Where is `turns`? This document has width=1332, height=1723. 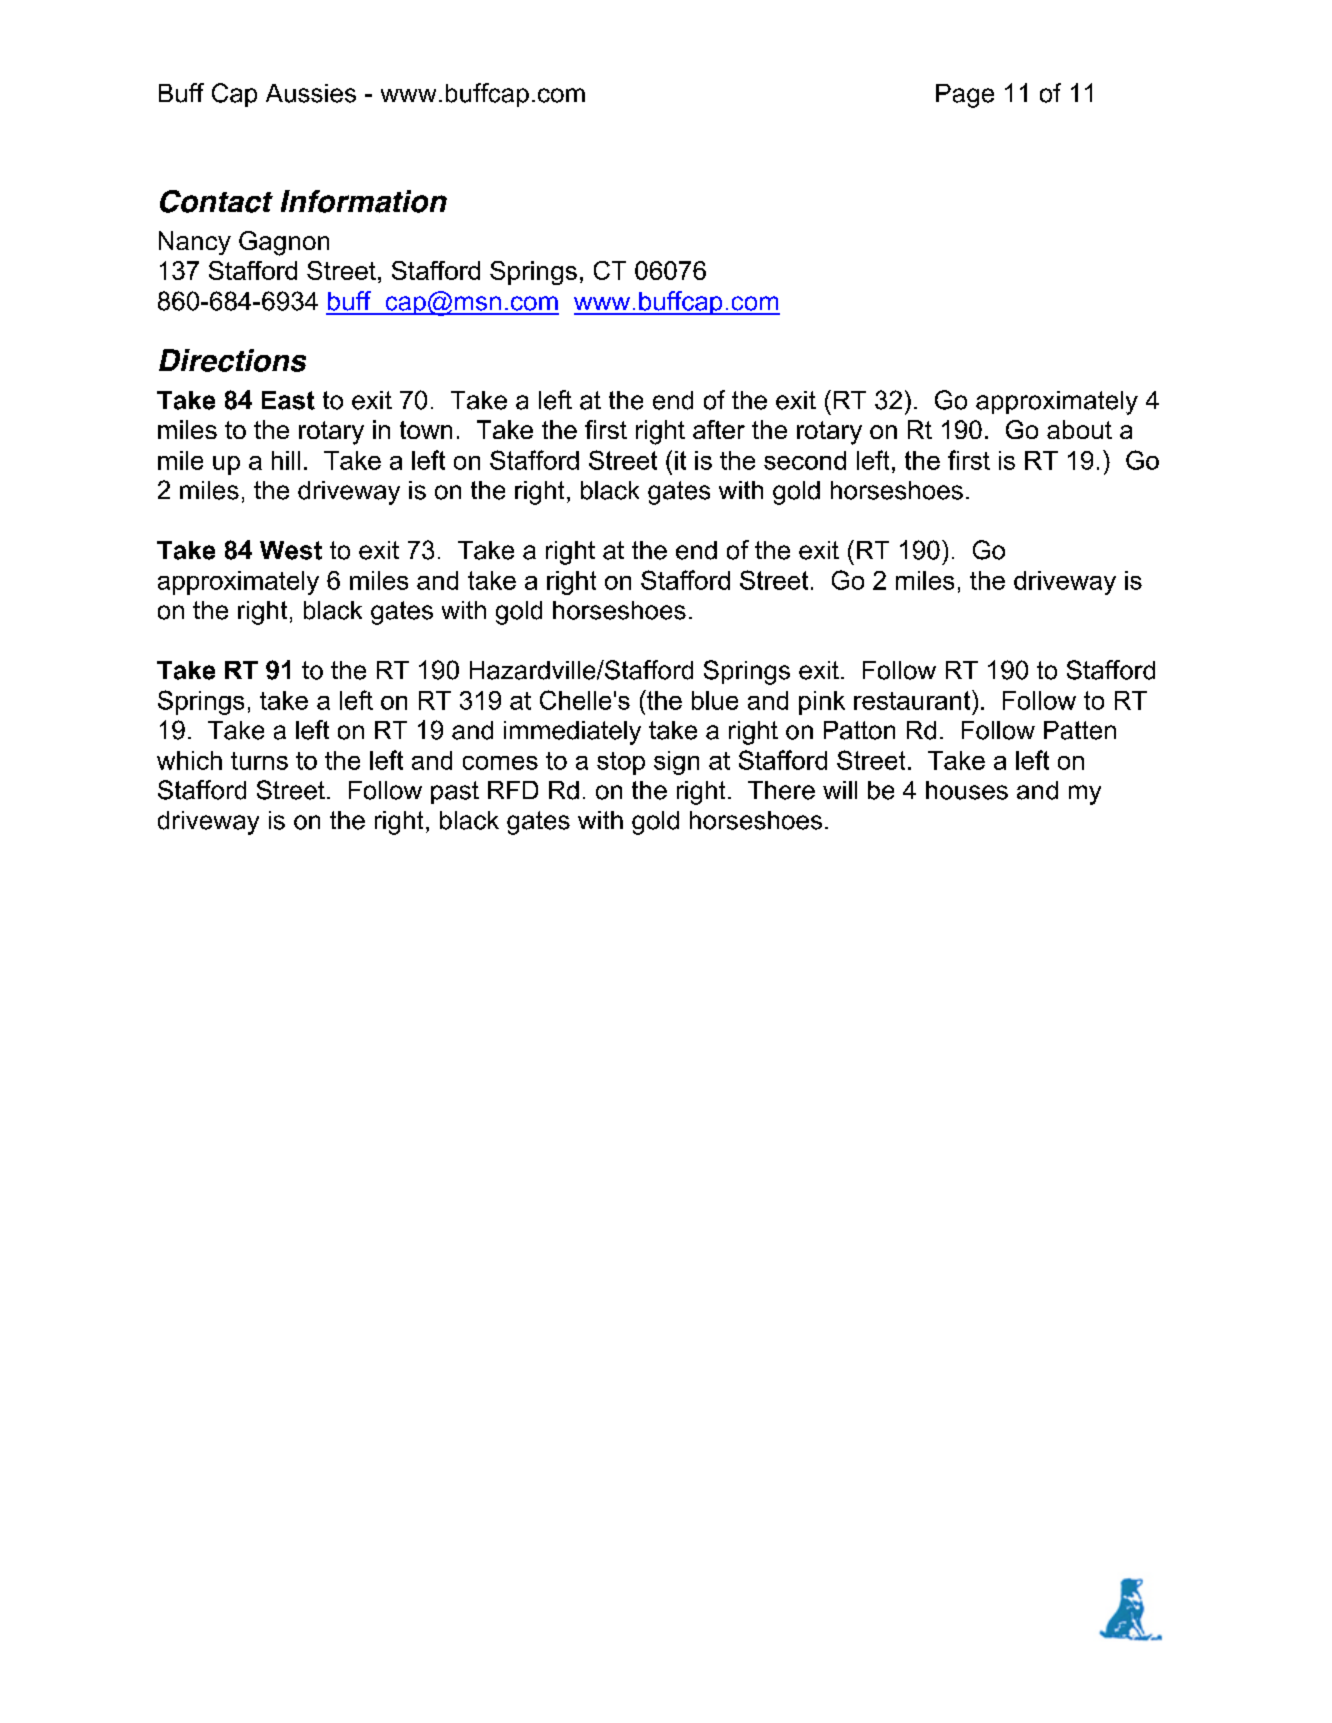
turns is located at coordinates (259, 761).
